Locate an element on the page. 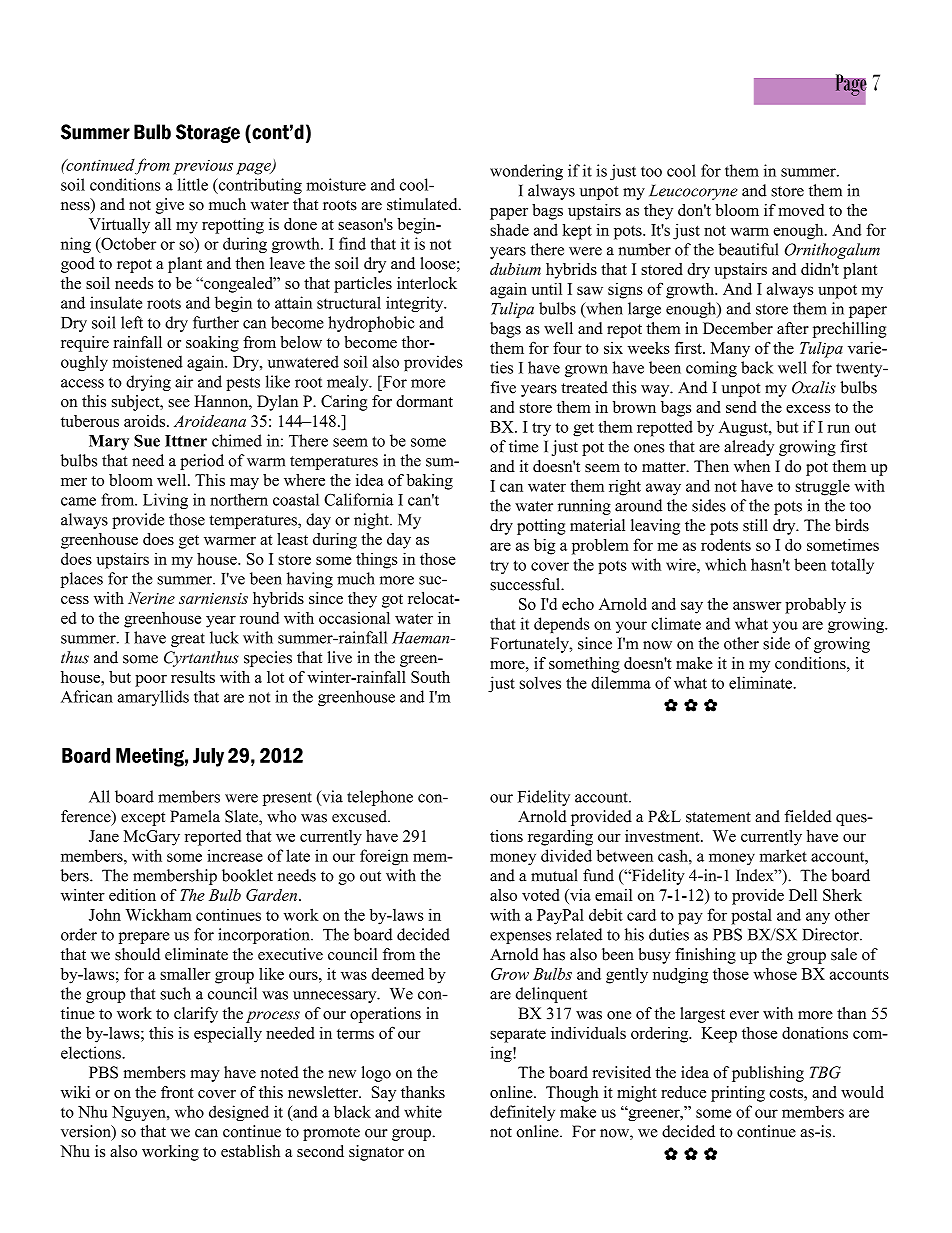  previous is located at coordinates (203, 167).
